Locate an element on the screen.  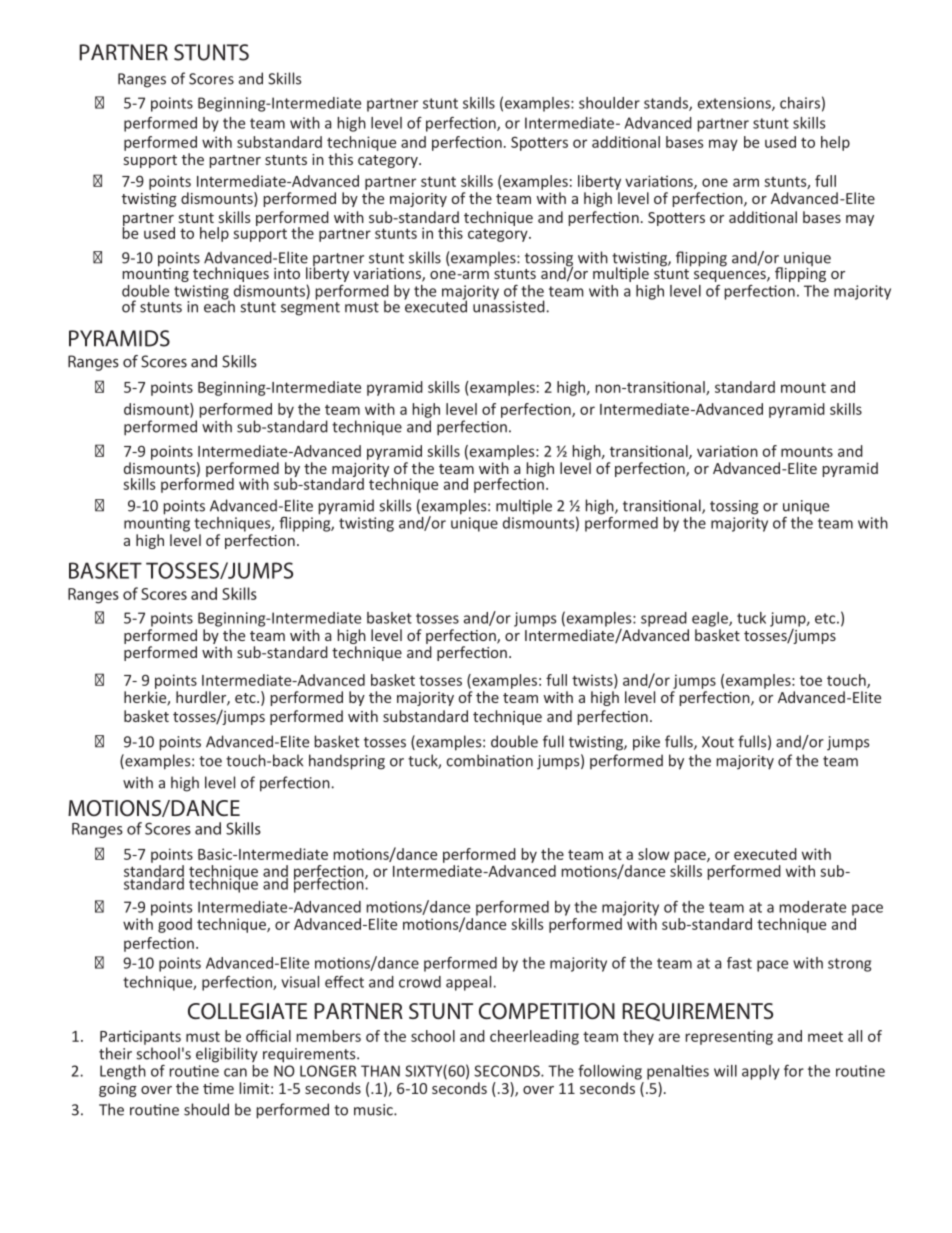
each is located at coordinates (219, 305).
